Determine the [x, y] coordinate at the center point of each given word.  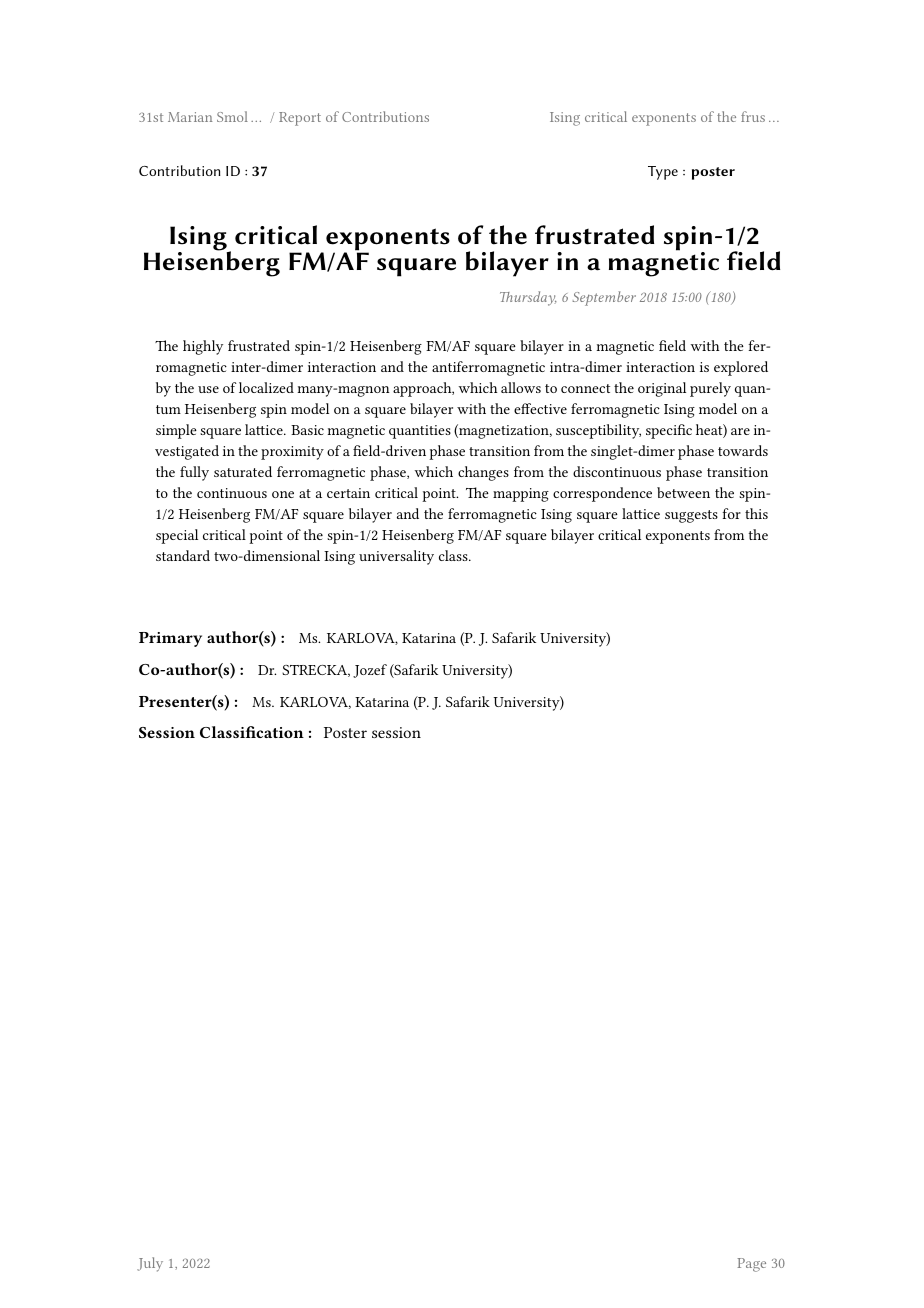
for [731, 513]
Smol [232, 116]
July [150, 1264]
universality [396, 557]
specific [669, 431]
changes [483, 473]
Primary [170, 639]
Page [751, 1265]
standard [183, 555]
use [208, 389]
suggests [691, 516]
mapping [521, 495]
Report [300, 119]
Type [663, 173]
